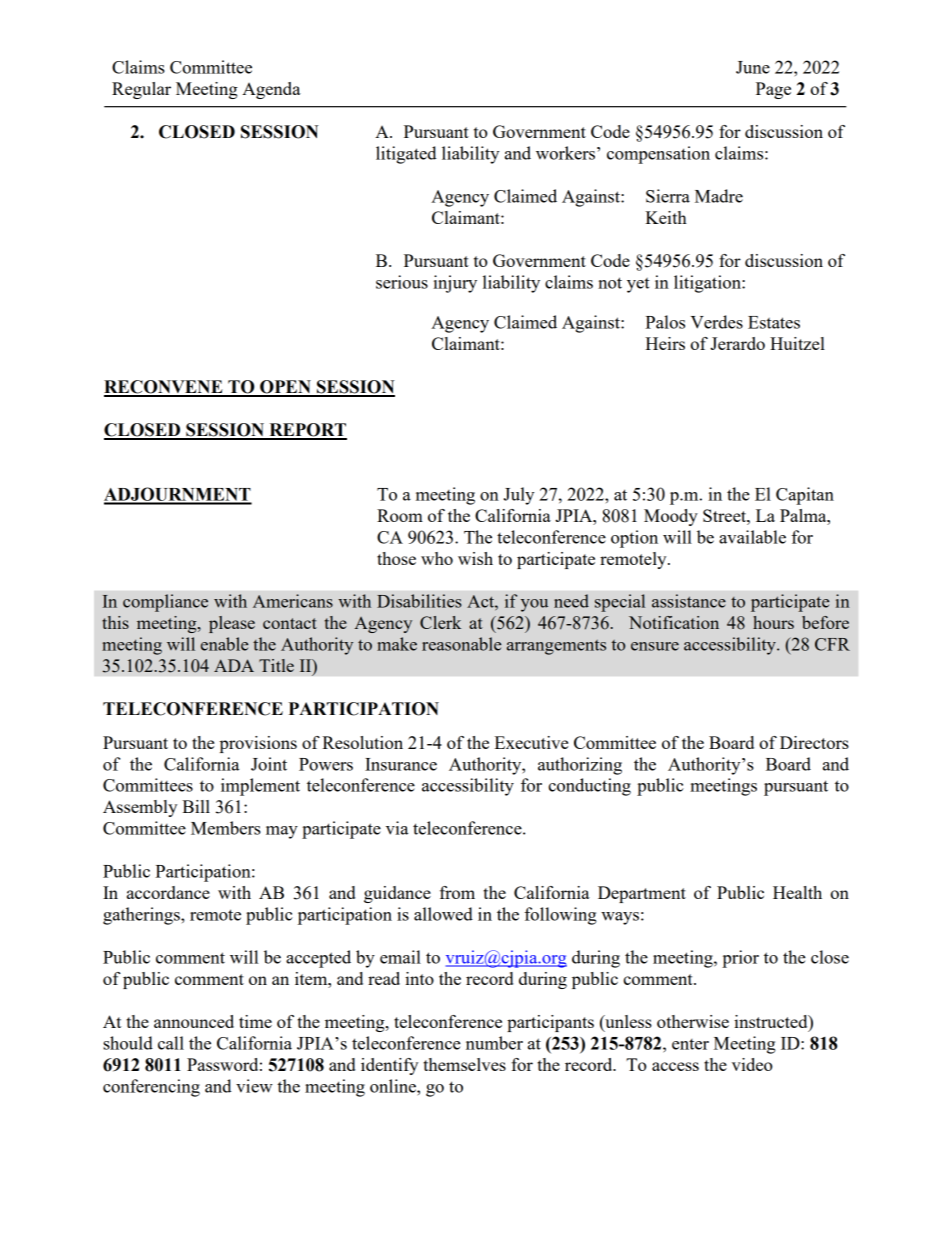 Image resolution: width=952 pixels, height=1233 pixels. I want to click on litigated, so click(406, 155).
